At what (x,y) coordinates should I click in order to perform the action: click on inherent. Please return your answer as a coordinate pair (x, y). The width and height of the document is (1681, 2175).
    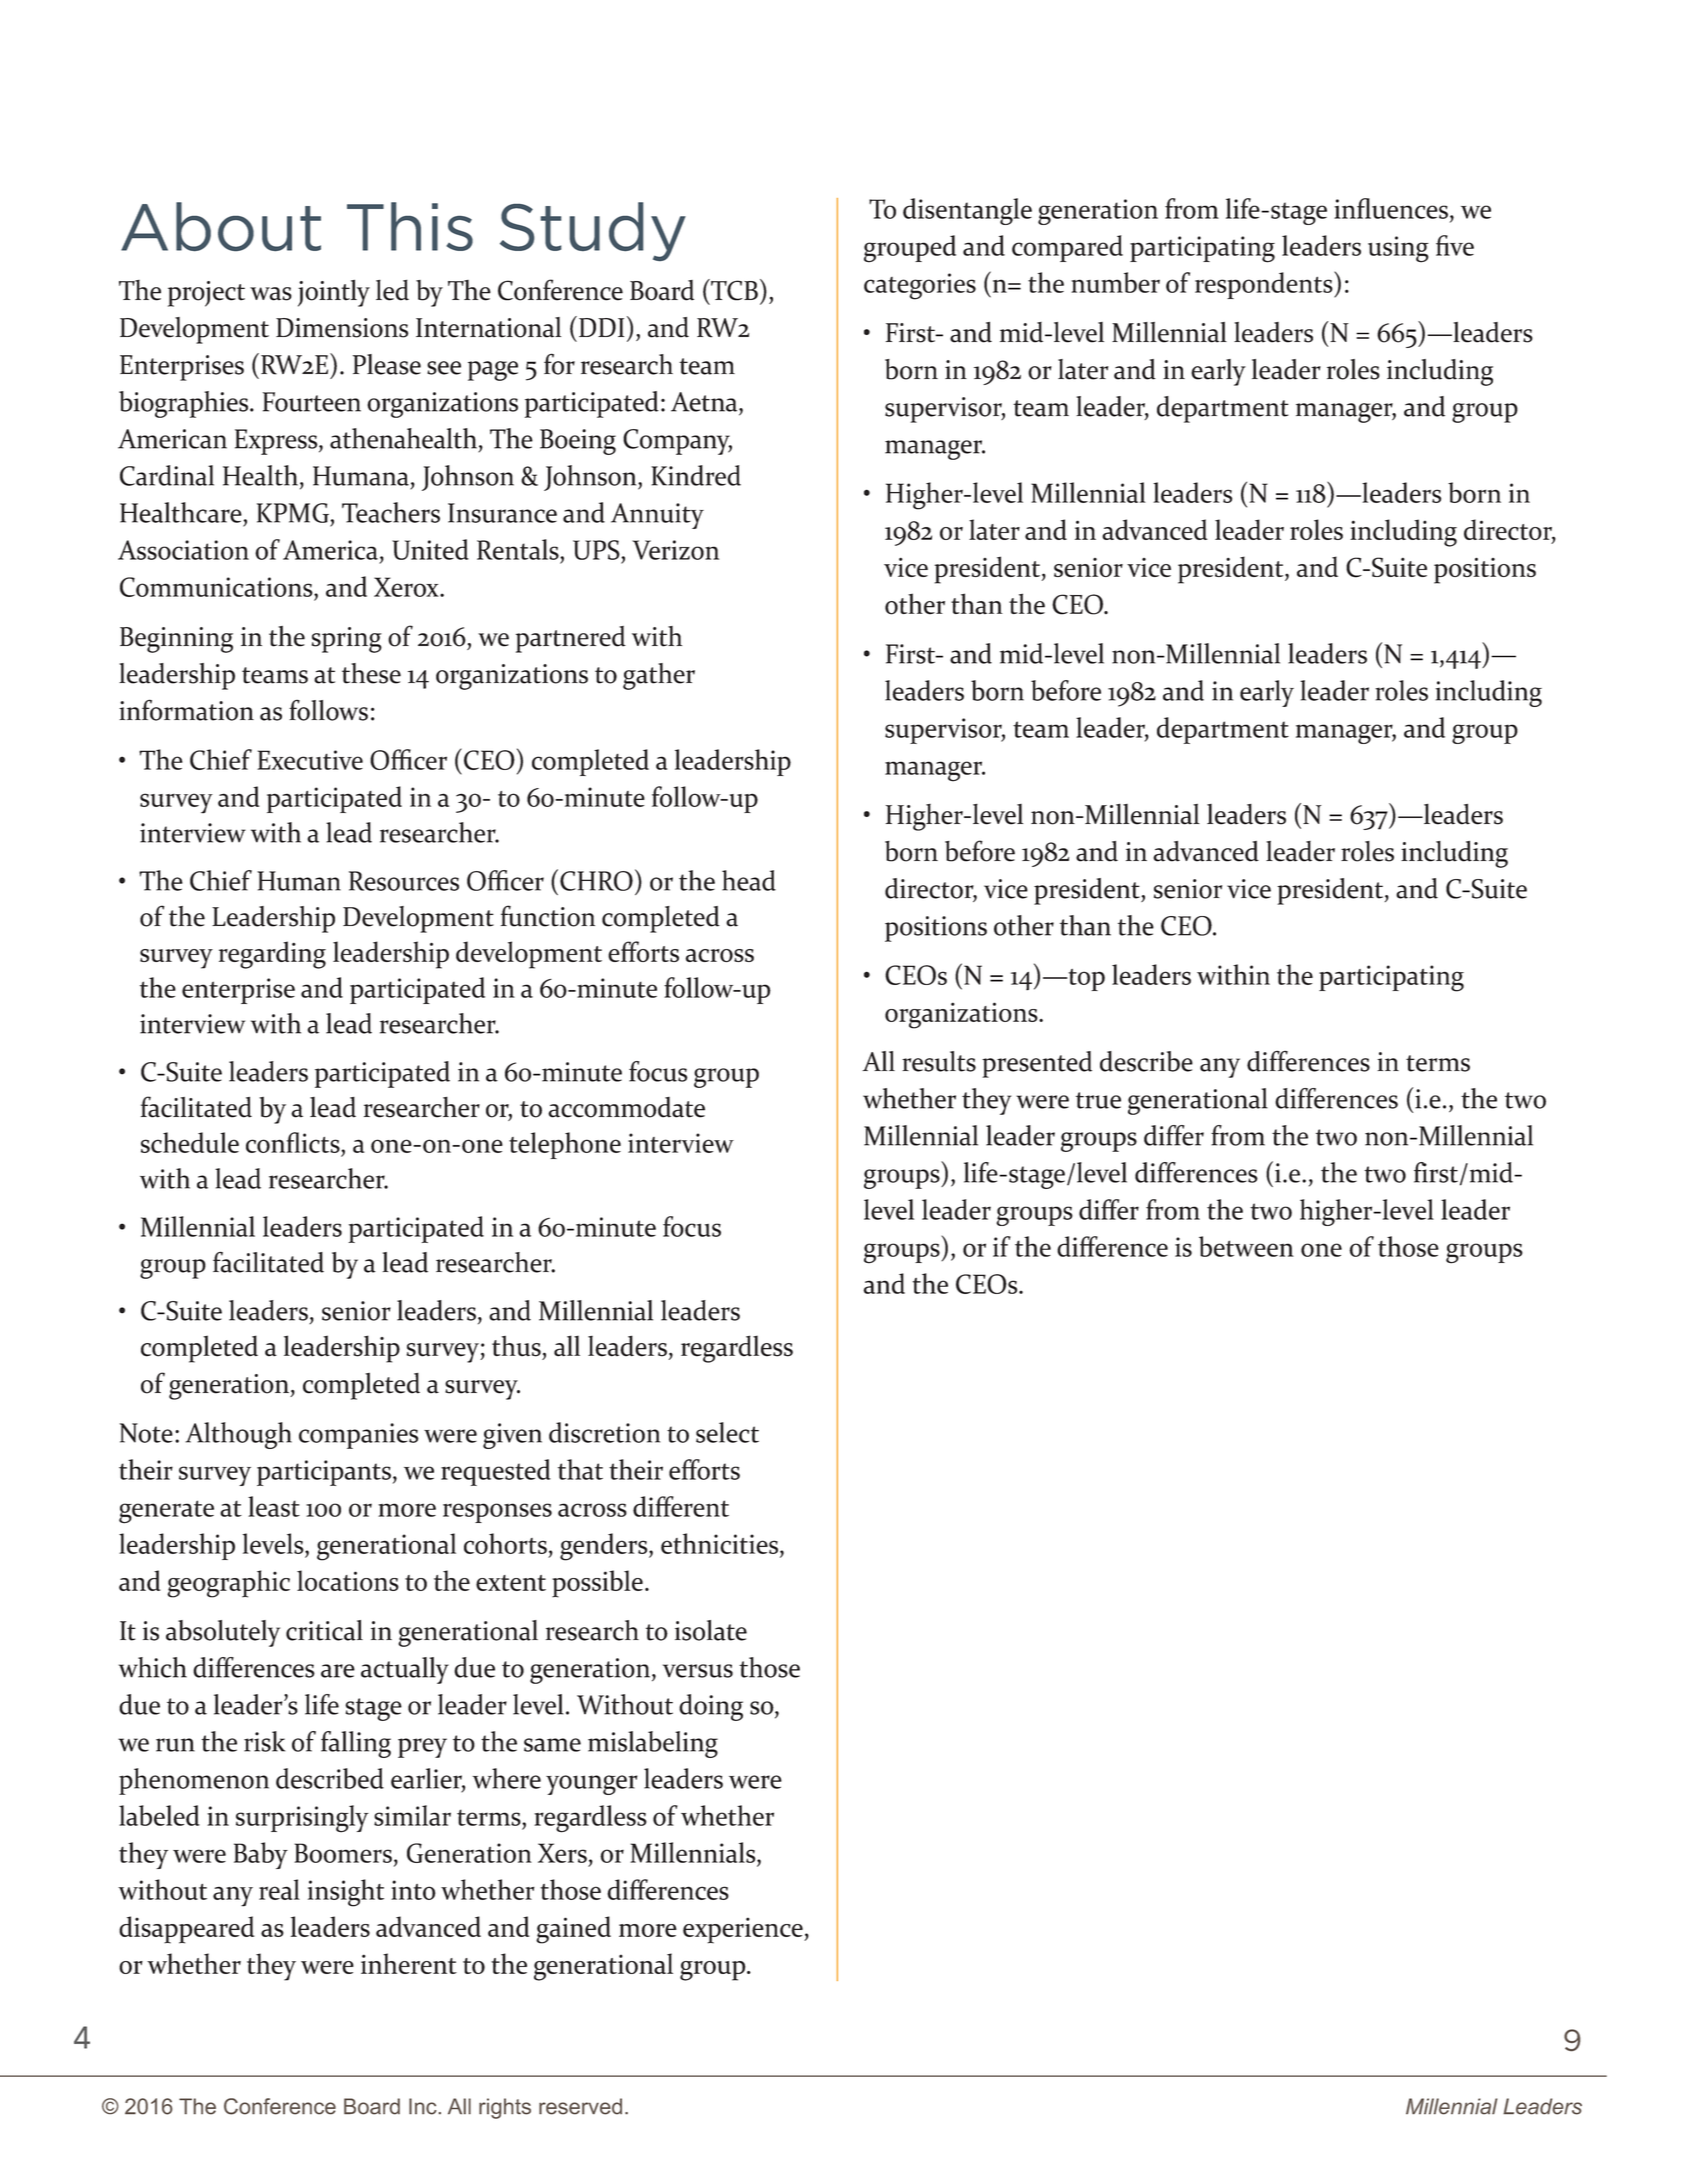
    Looking at the image, I should click on (409, 1963).
